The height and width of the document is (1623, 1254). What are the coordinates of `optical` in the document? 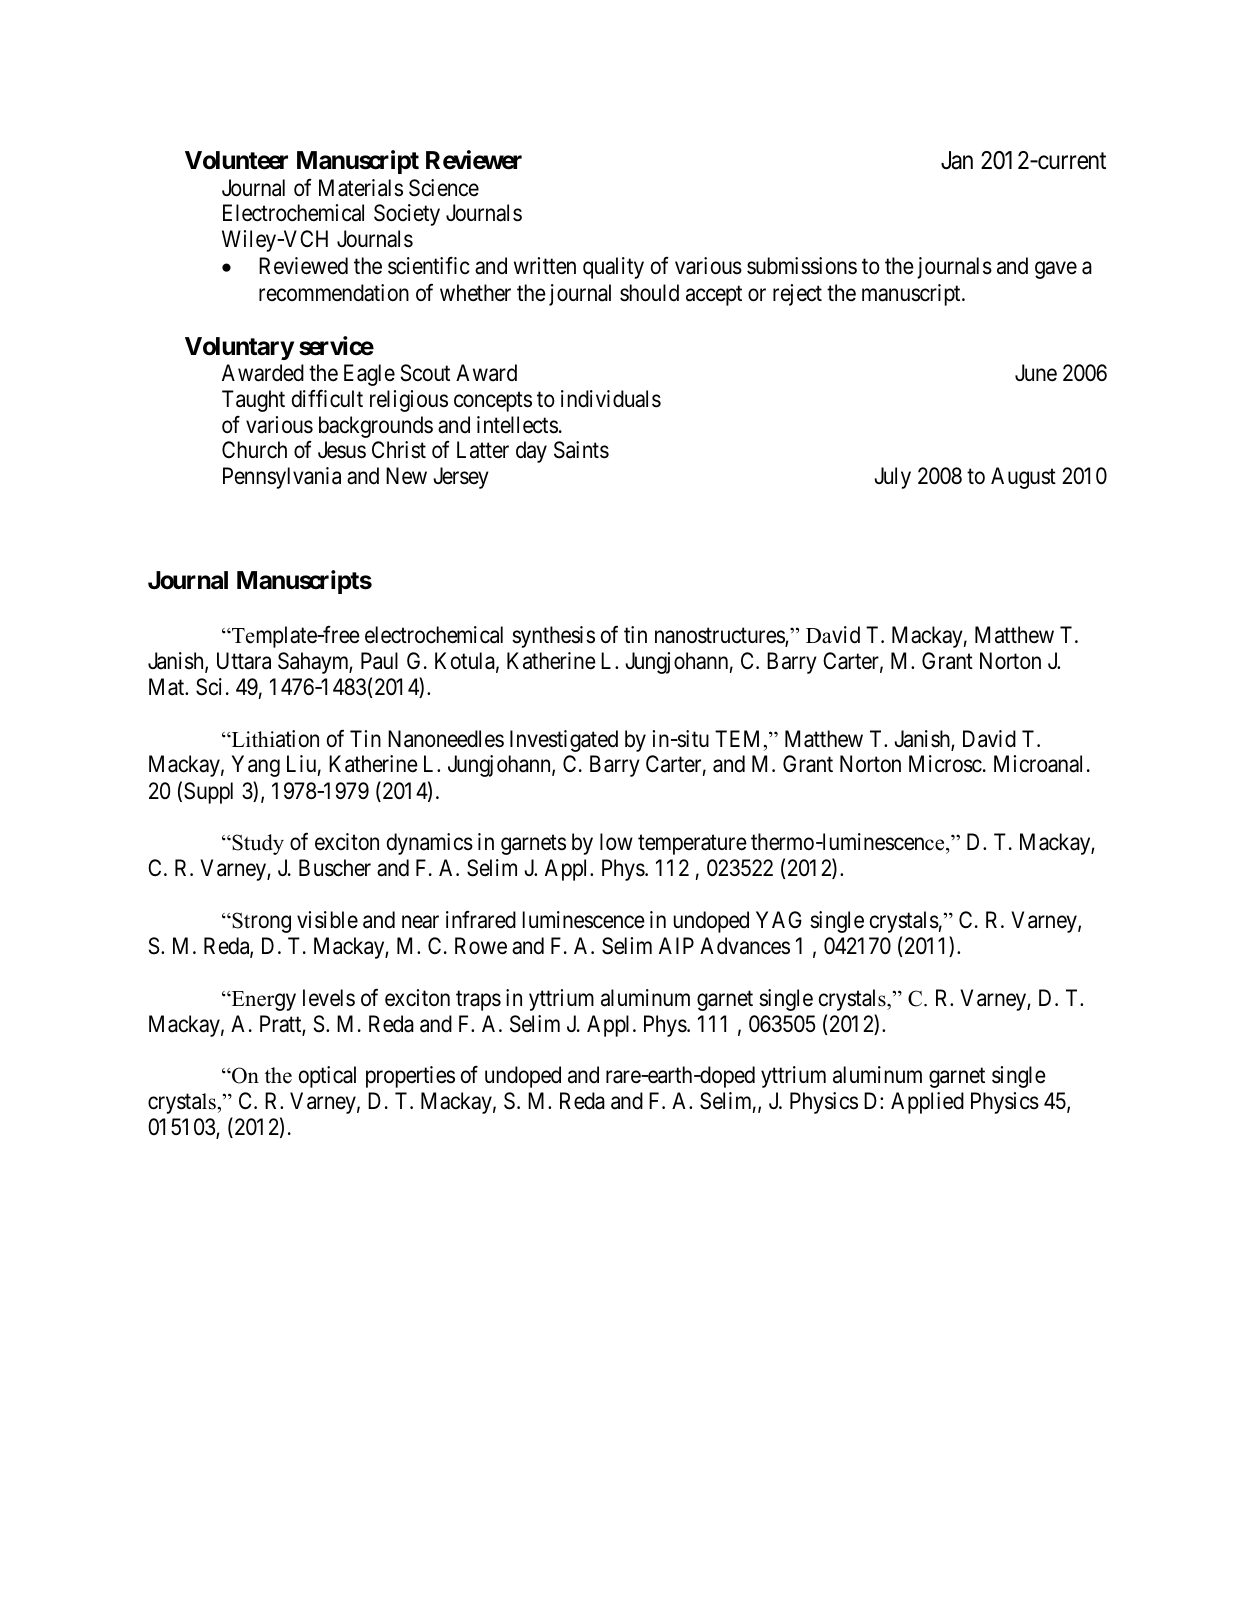 It's located at (327, 1077).
